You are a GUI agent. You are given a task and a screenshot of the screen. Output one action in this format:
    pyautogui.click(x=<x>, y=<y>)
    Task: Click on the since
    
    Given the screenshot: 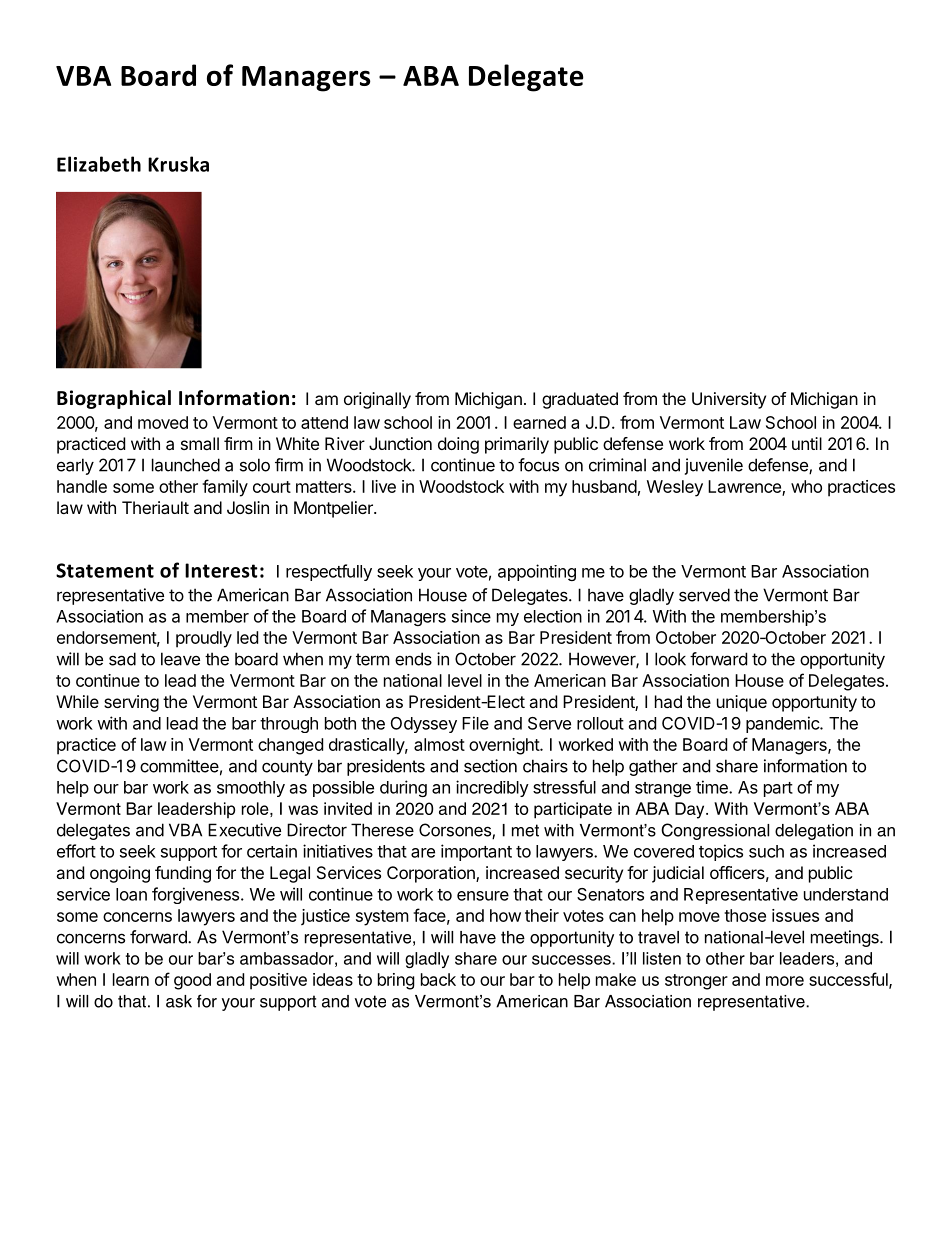 What is the action you would take?
    pyautogui.click(x=471, y=616)
